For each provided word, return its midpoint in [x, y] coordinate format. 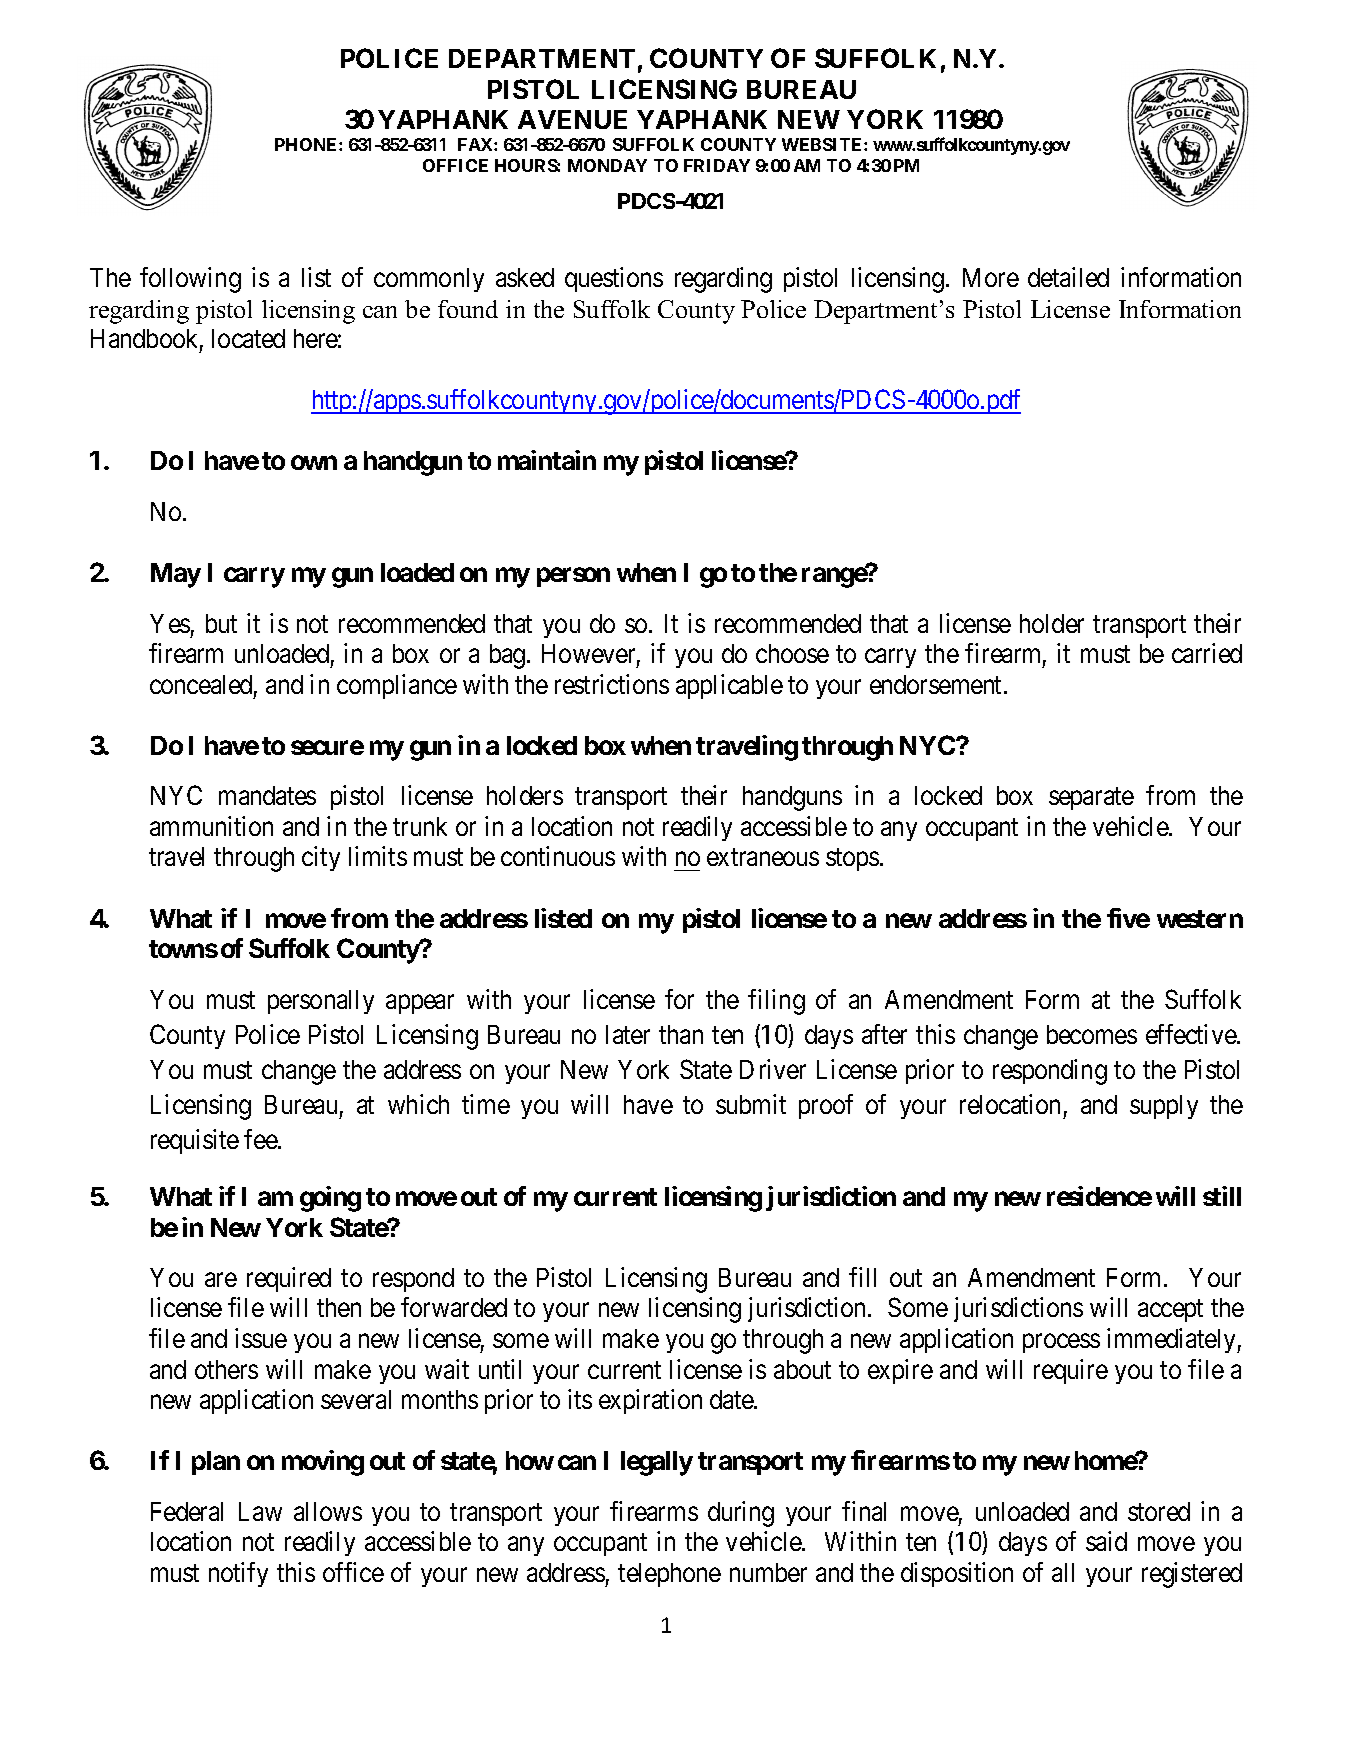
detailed [1068, 277]
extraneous [763, 857]
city [321, 858]
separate [1091, 799]
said [1106, 1541]
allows [328, 1511]
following [190, 280]
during [741, 1514]
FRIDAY [717, 165]
